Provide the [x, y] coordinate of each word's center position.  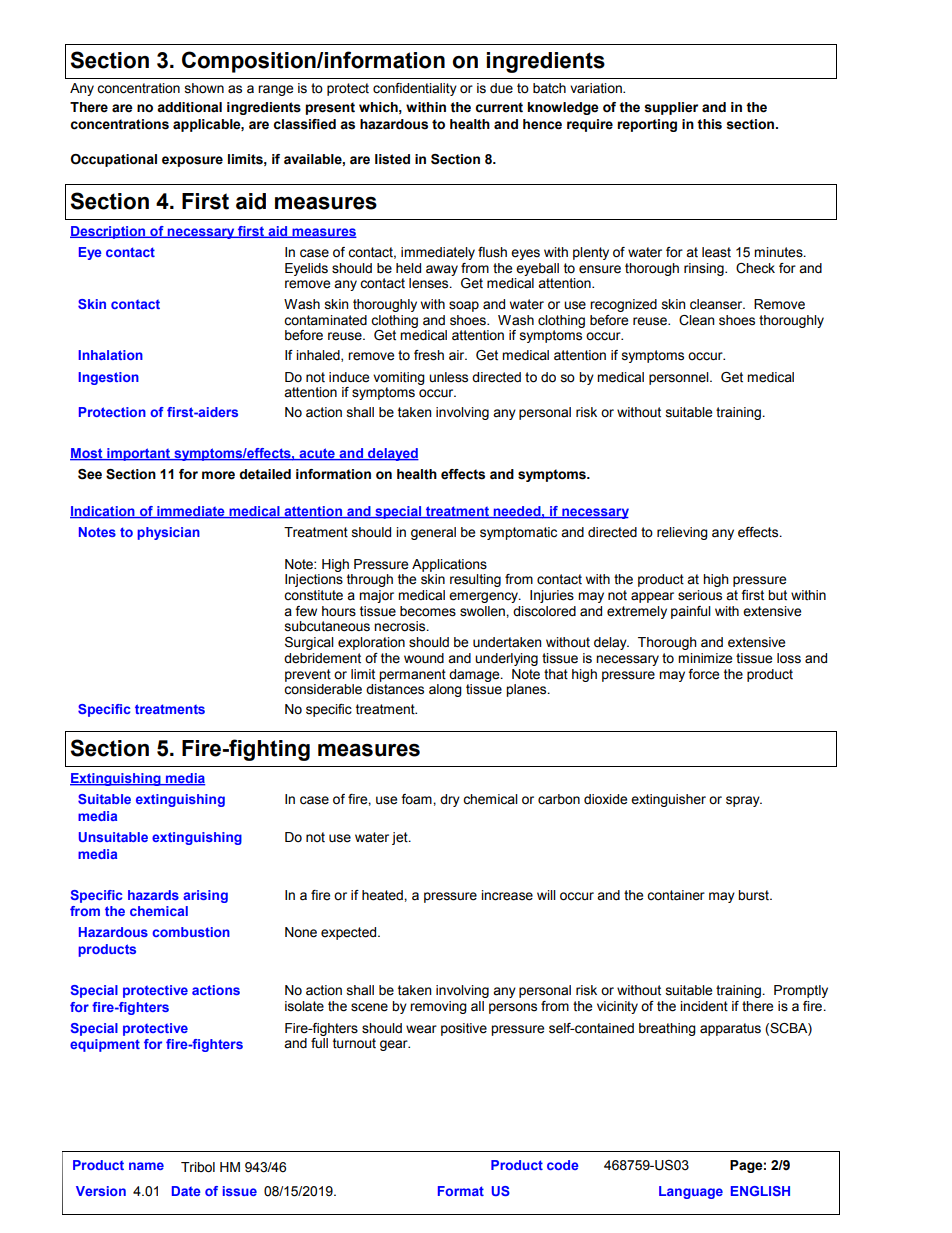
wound [424, 658]
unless [448, 377]
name [146, 1166]
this [709, 124]
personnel [680, 378]
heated [383, 895]
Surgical [309, 643]
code [563, 1165]
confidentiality [415, 89]
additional [189, 107]
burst [754, 895]
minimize [705, 658]
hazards [153, 895]
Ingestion [109, 378]
